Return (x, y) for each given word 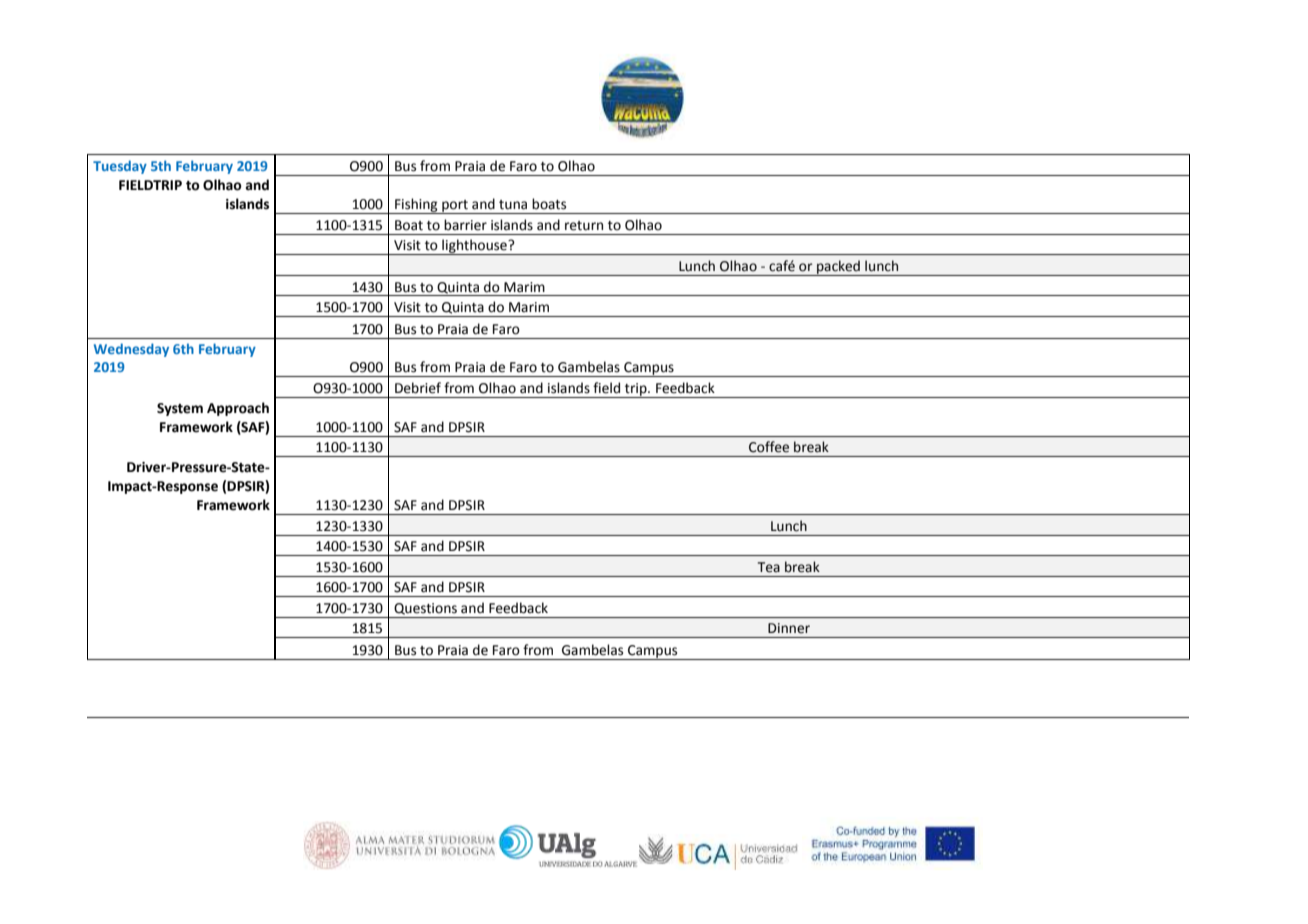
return (584, 226)
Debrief (418, 388)
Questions (425, 609)
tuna (513, 205)
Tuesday (120, 167)
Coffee (769, 447)
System (180, 409)
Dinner (789, 628)
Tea (769, 567)
